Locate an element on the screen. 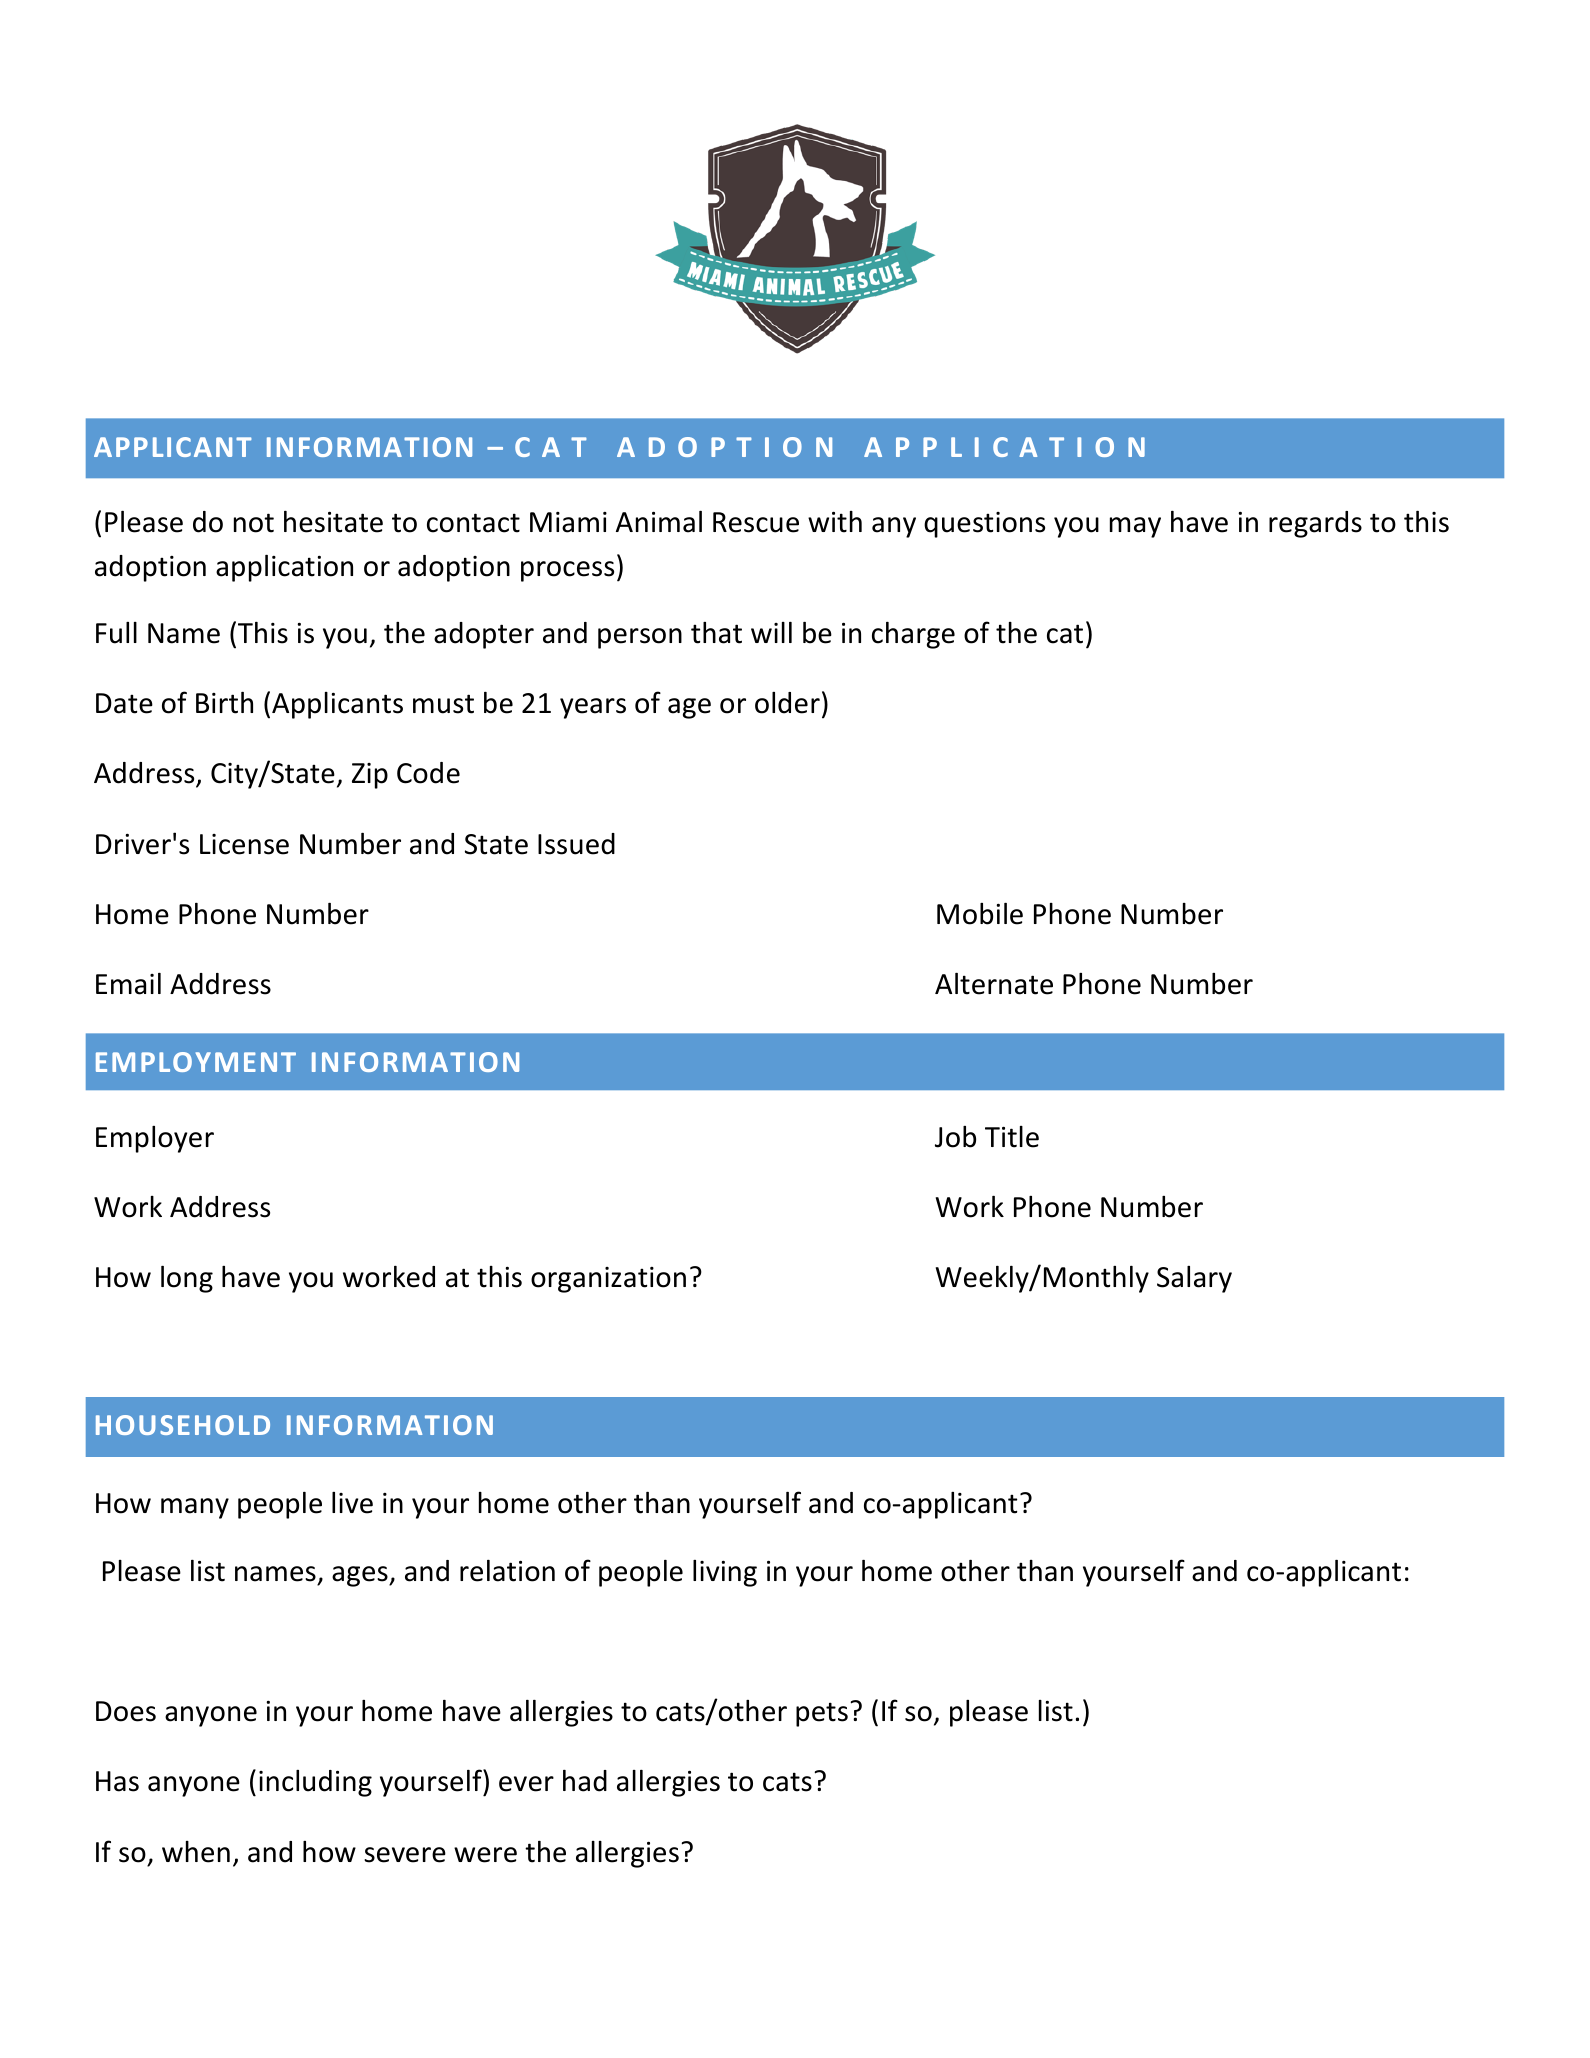 This screenshot has width=1590, height=2058. had is located at coordinates (585, 1781).
